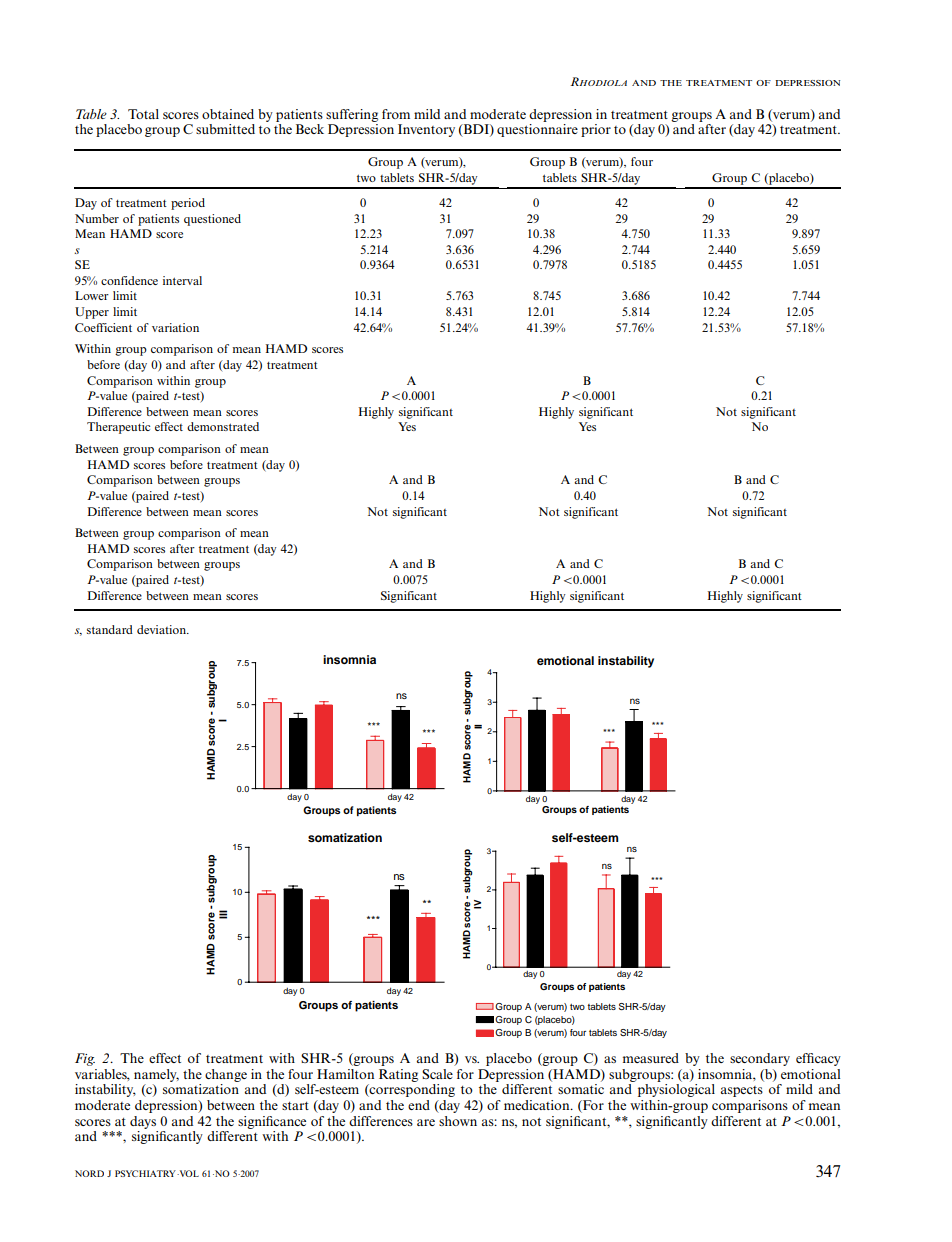  What do you see at coordinates (742, 1091) in the page?
I see `aspects` at bounding box center [742, 1091].
